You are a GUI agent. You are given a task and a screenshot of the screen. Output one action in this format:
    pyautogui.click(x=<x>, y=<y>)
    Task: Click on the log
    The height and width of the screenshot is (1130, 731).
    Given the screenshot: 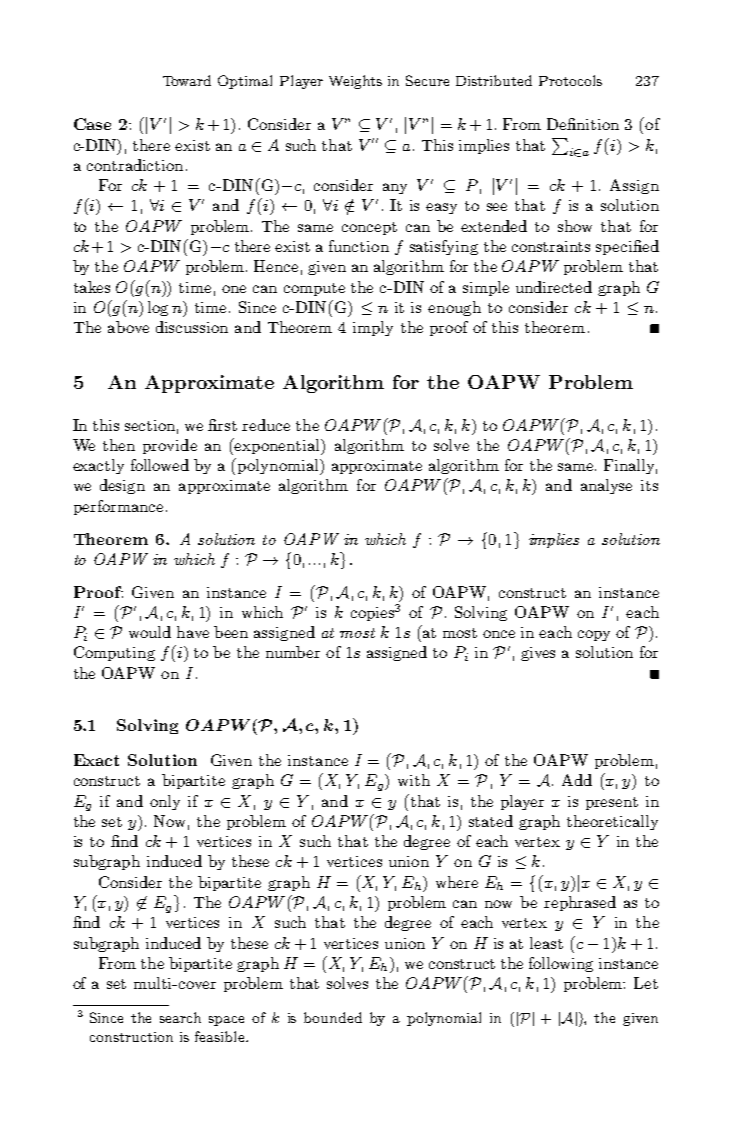 What is the action you would take?
    pyautogui.click(x=158, y=308)
